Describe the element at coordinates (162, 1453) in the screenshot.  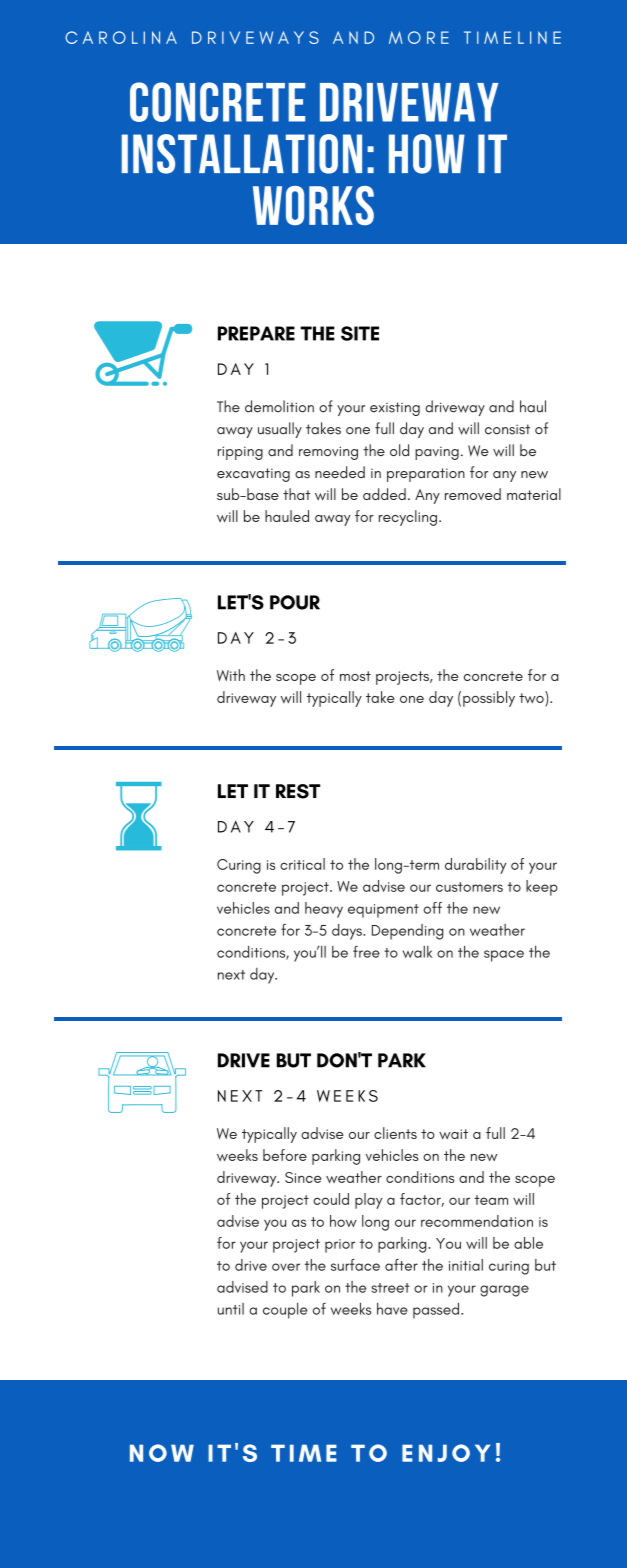
I see `NOW` at that location.
